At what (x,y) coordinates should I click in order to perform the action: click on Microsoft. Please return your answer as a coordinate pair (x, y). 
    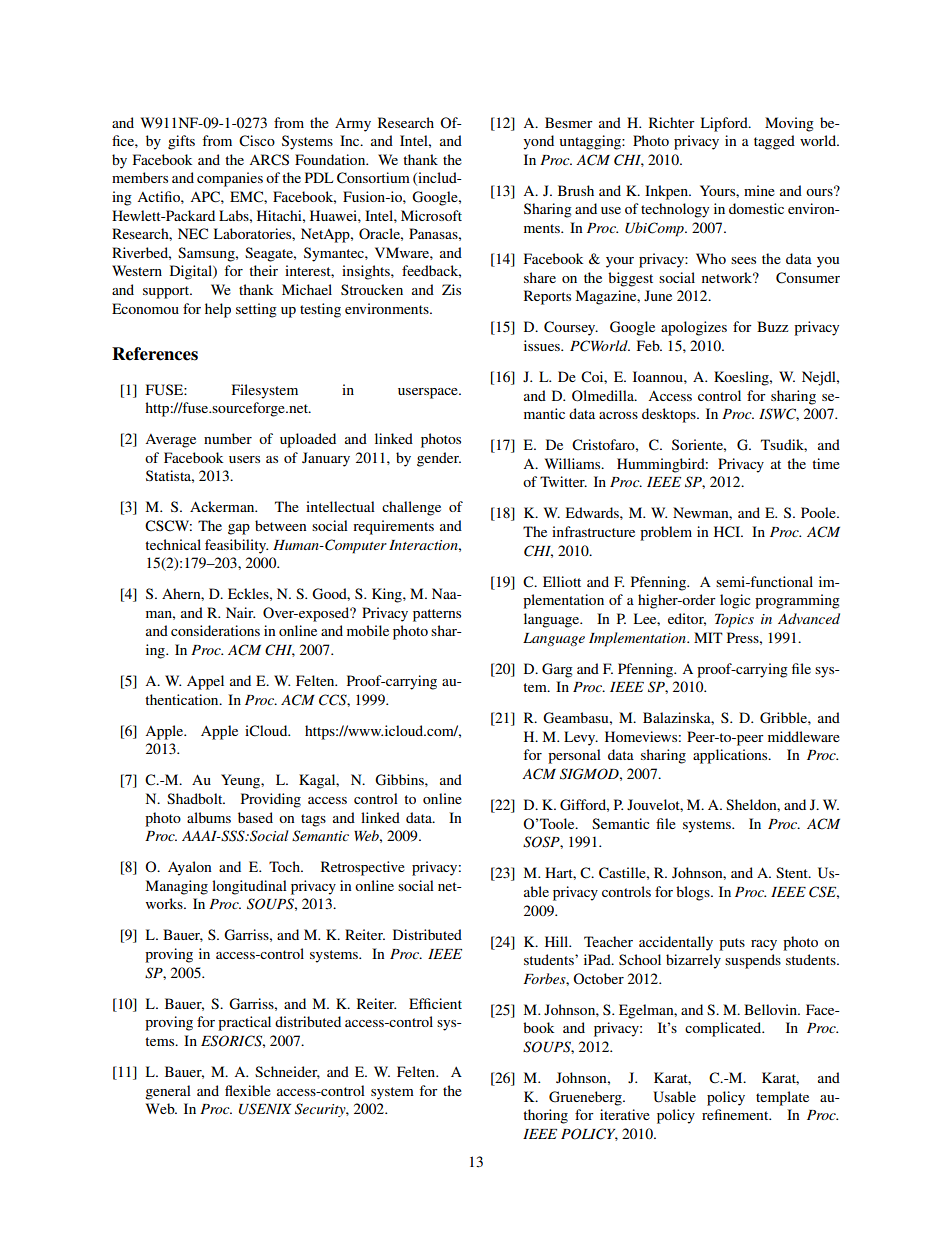
    Looking at the image, I should click on (431, 215).
